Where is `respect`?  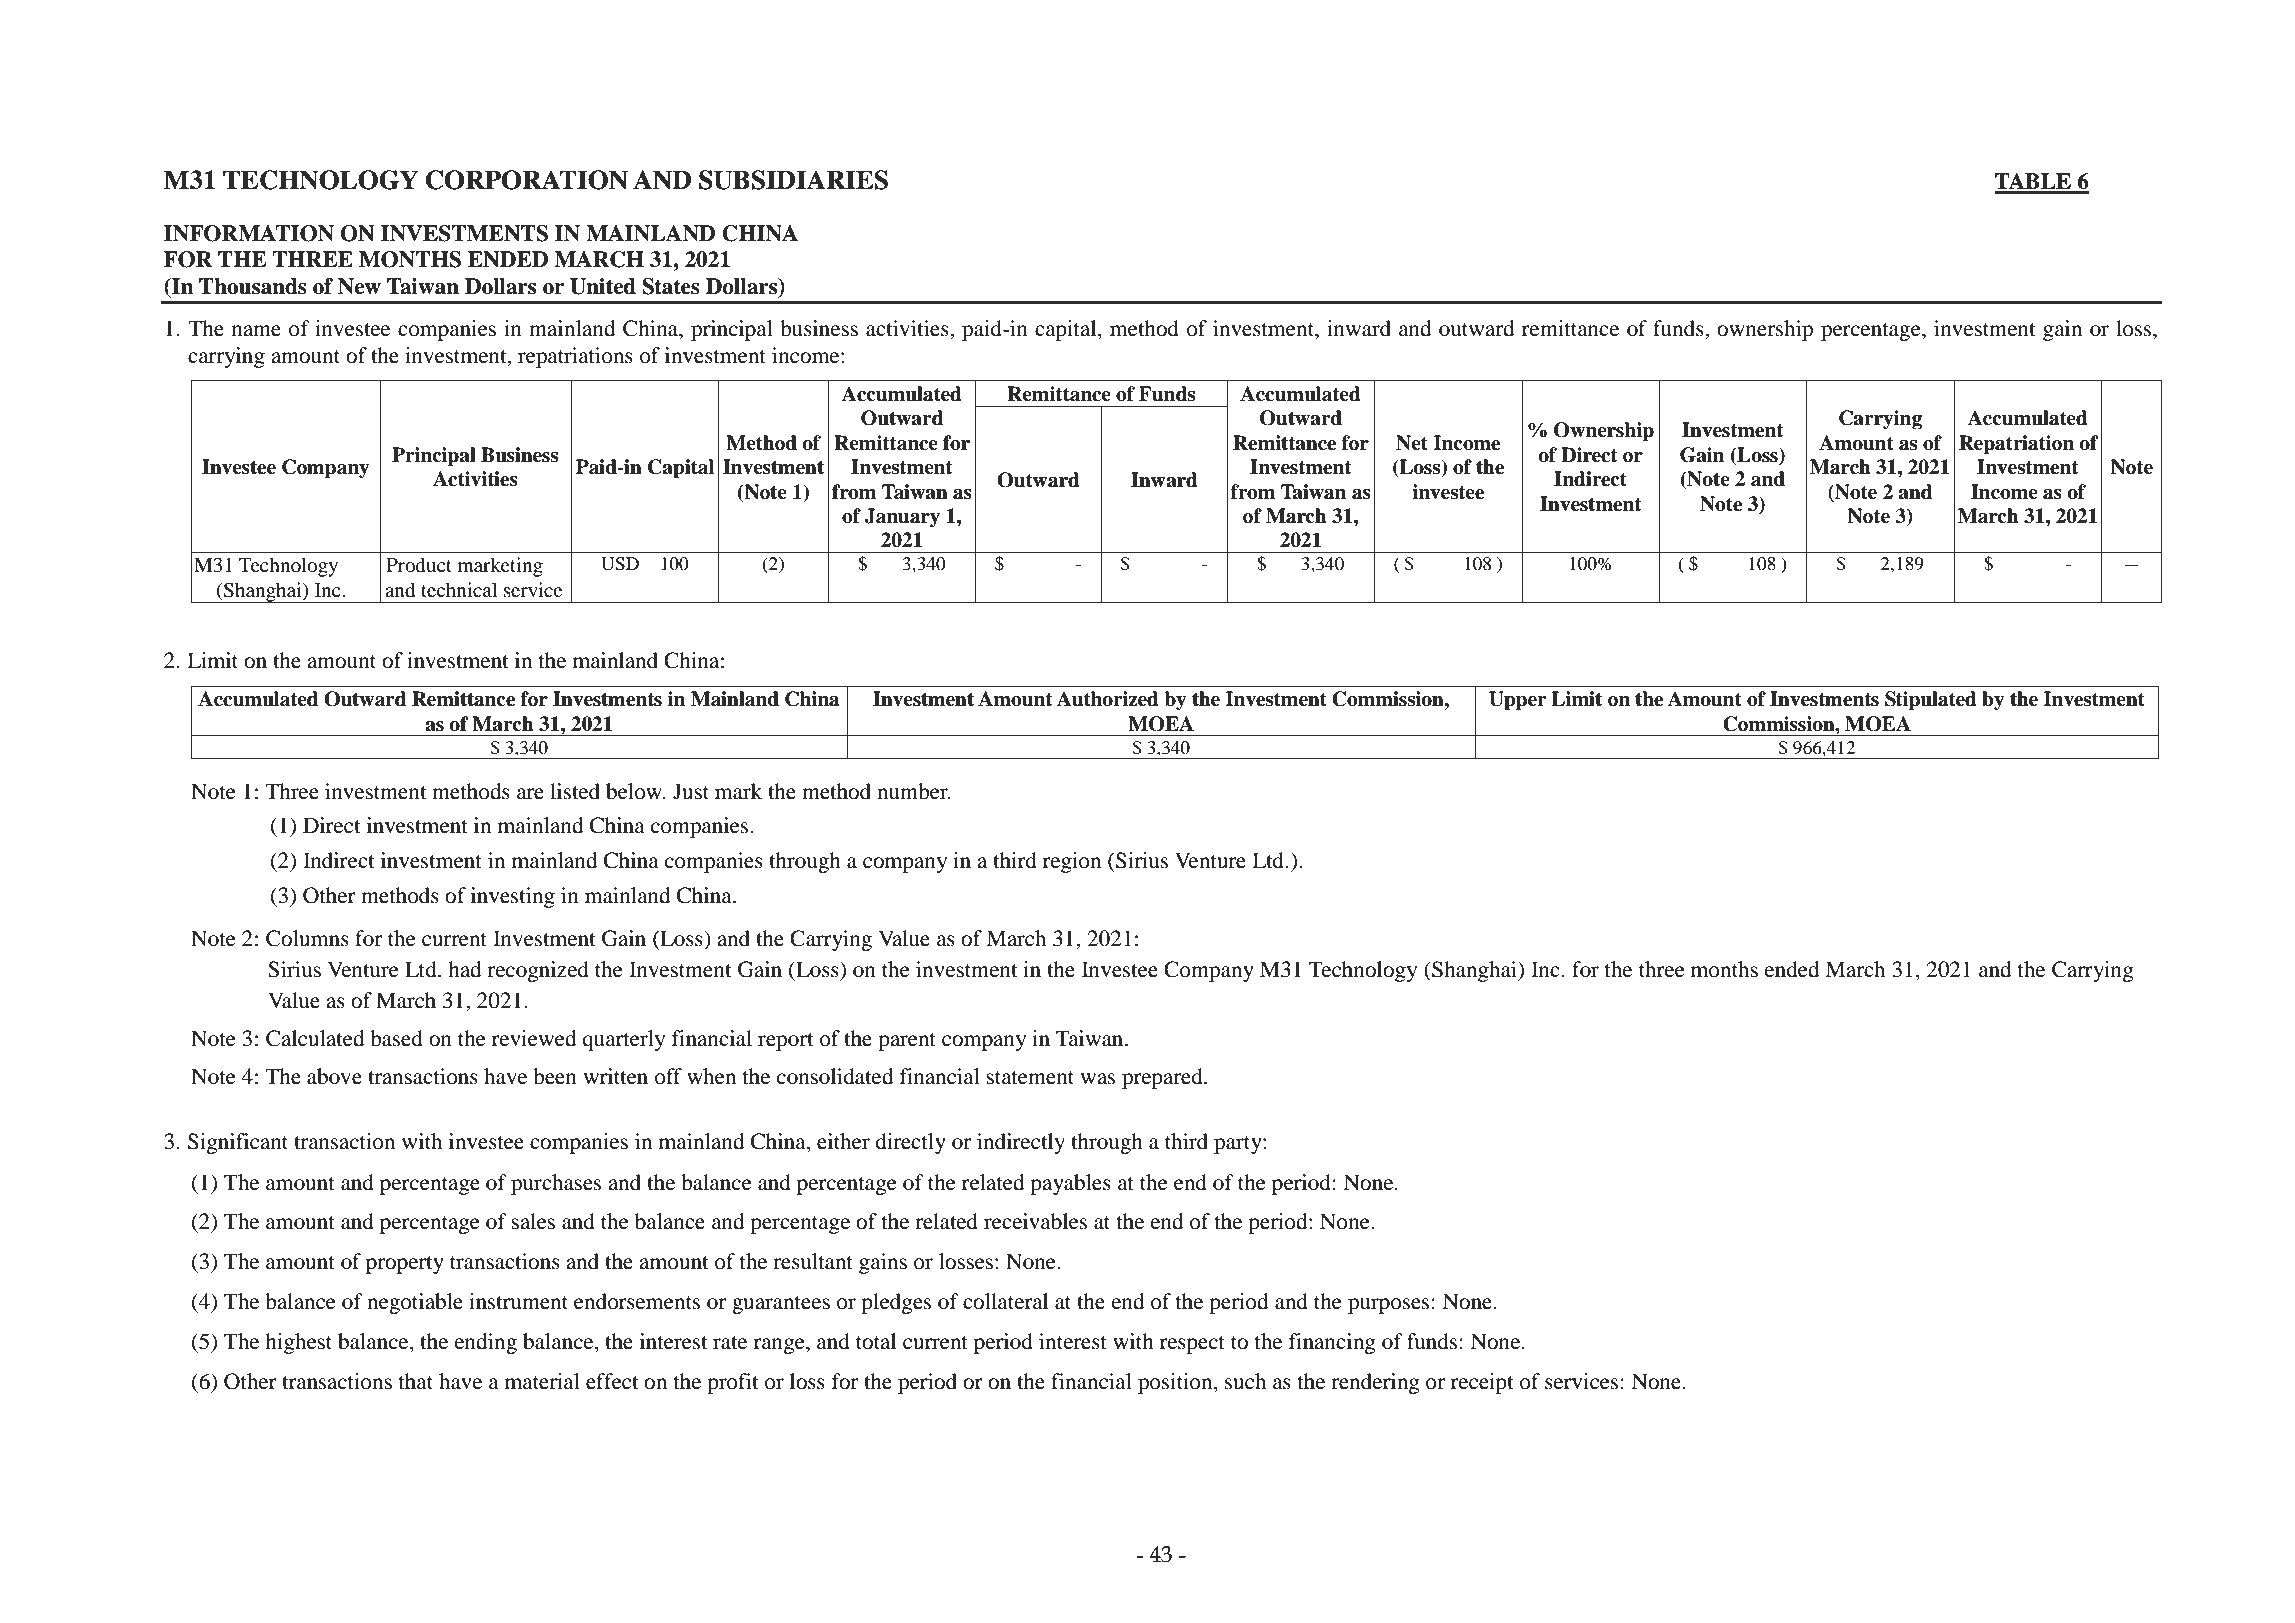
respect is located at coordinates (1192, 1345).
